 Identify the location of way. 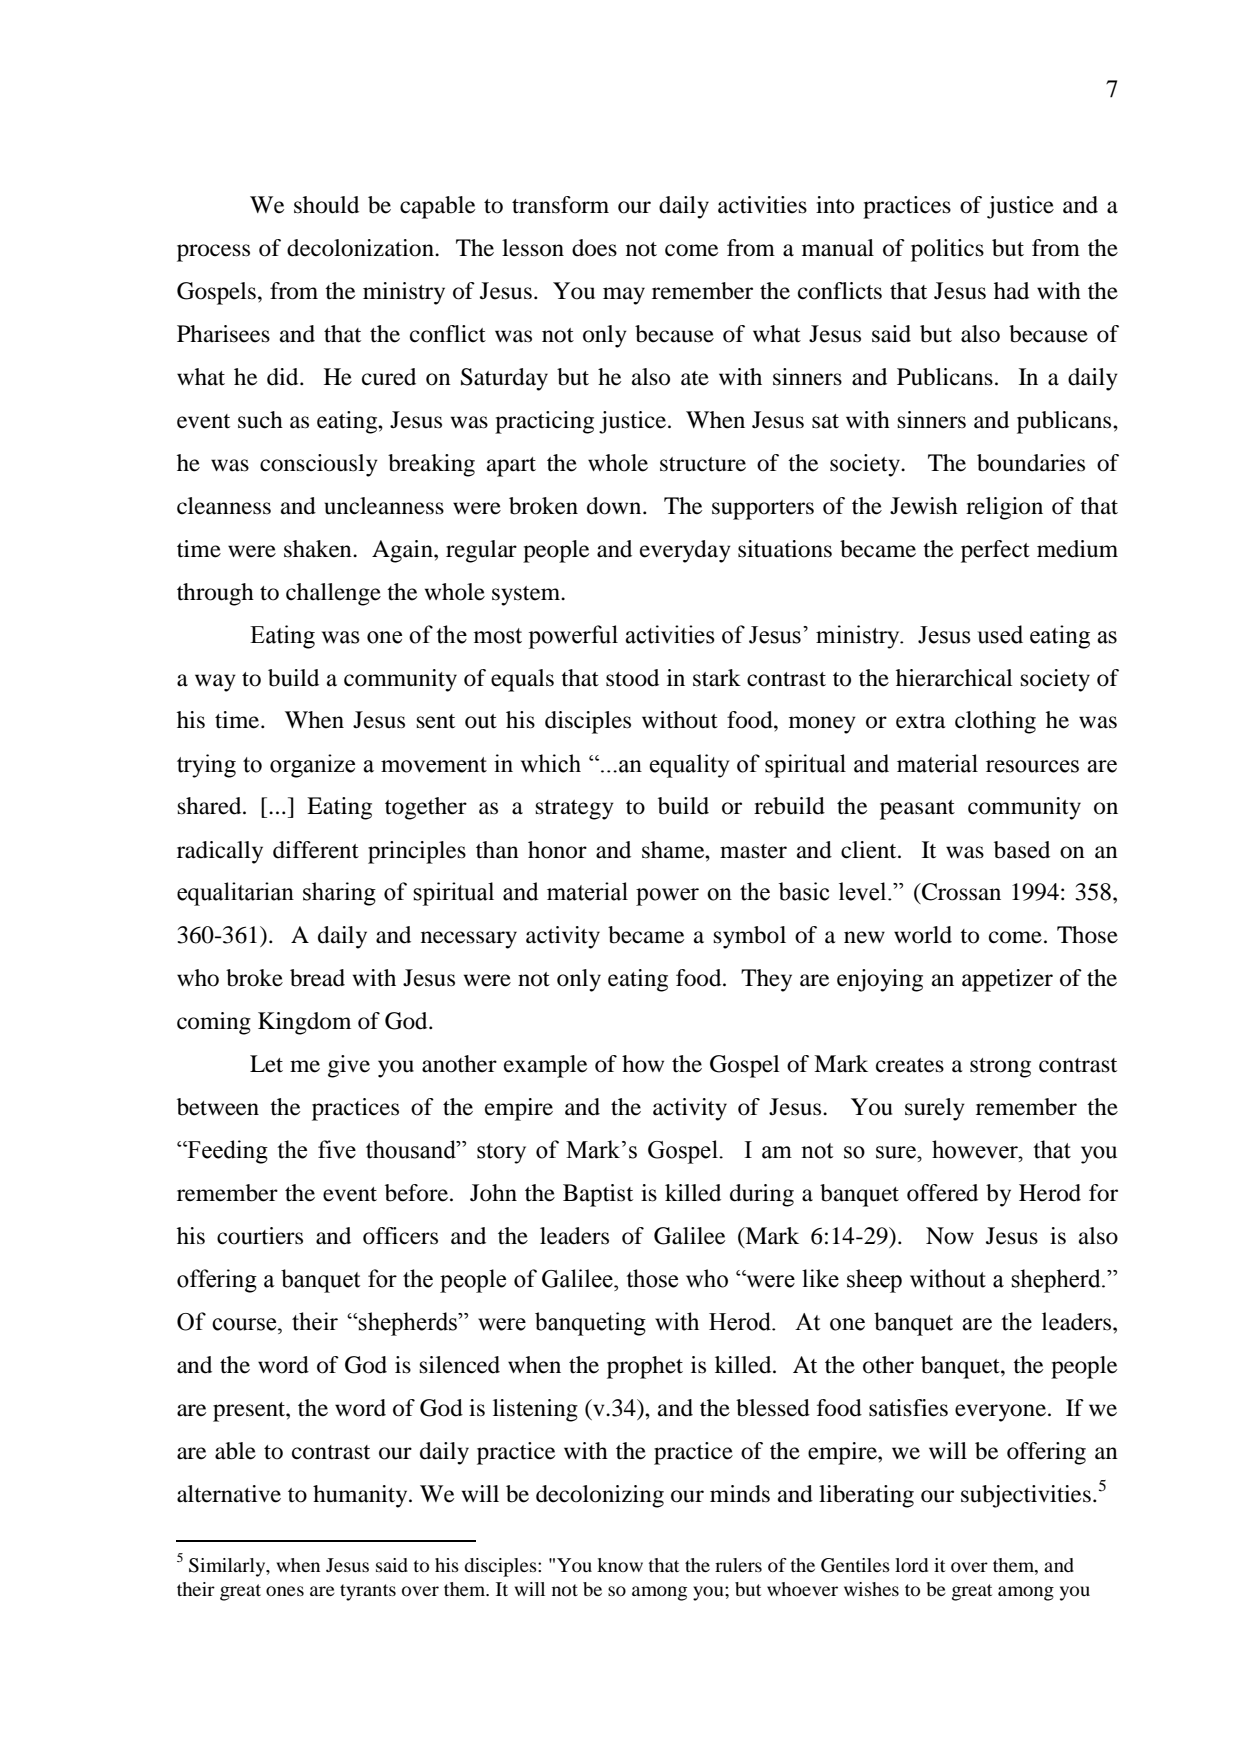
(215, 683).
